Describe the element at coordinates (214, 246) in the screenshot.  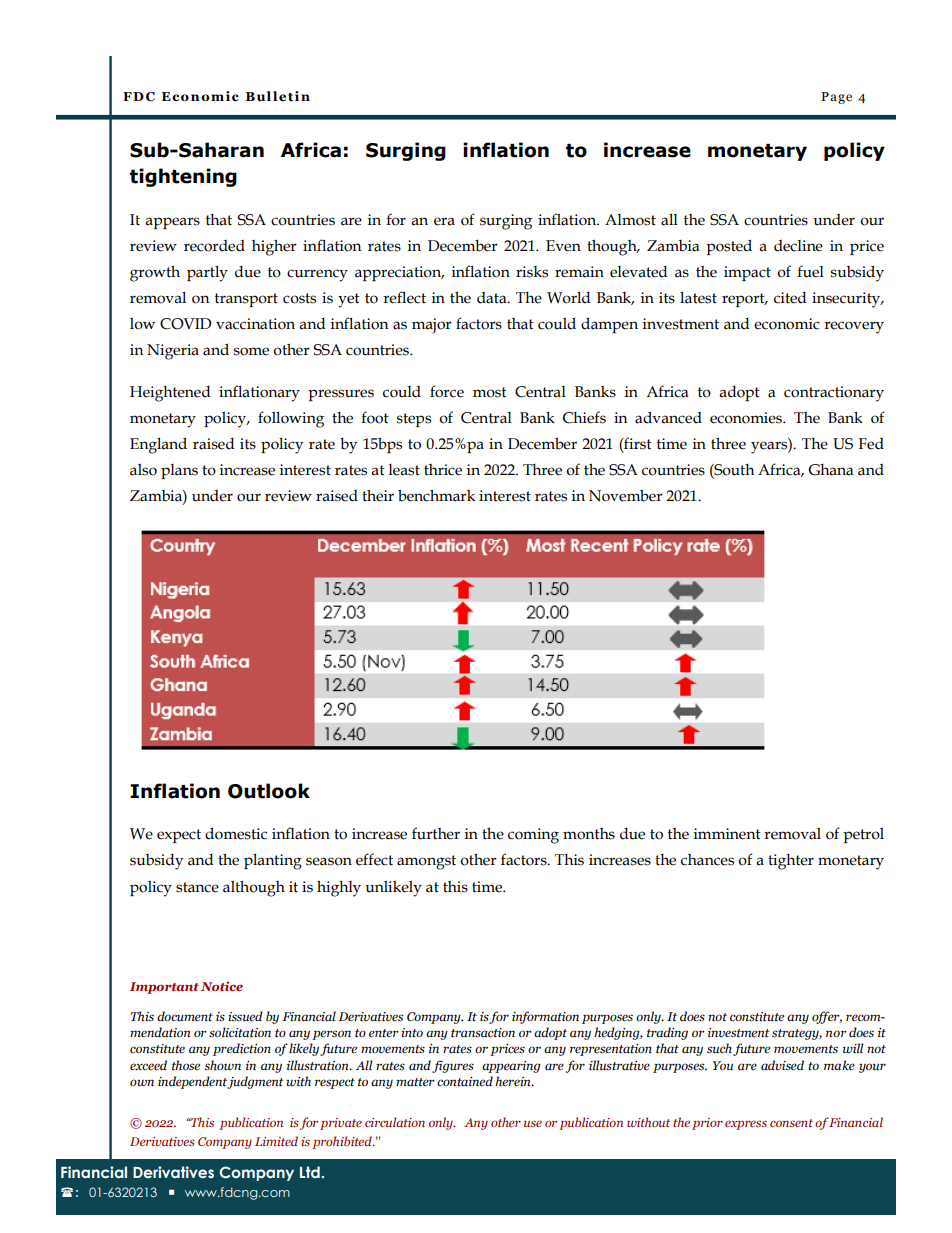
I see `recorded` at that location.
